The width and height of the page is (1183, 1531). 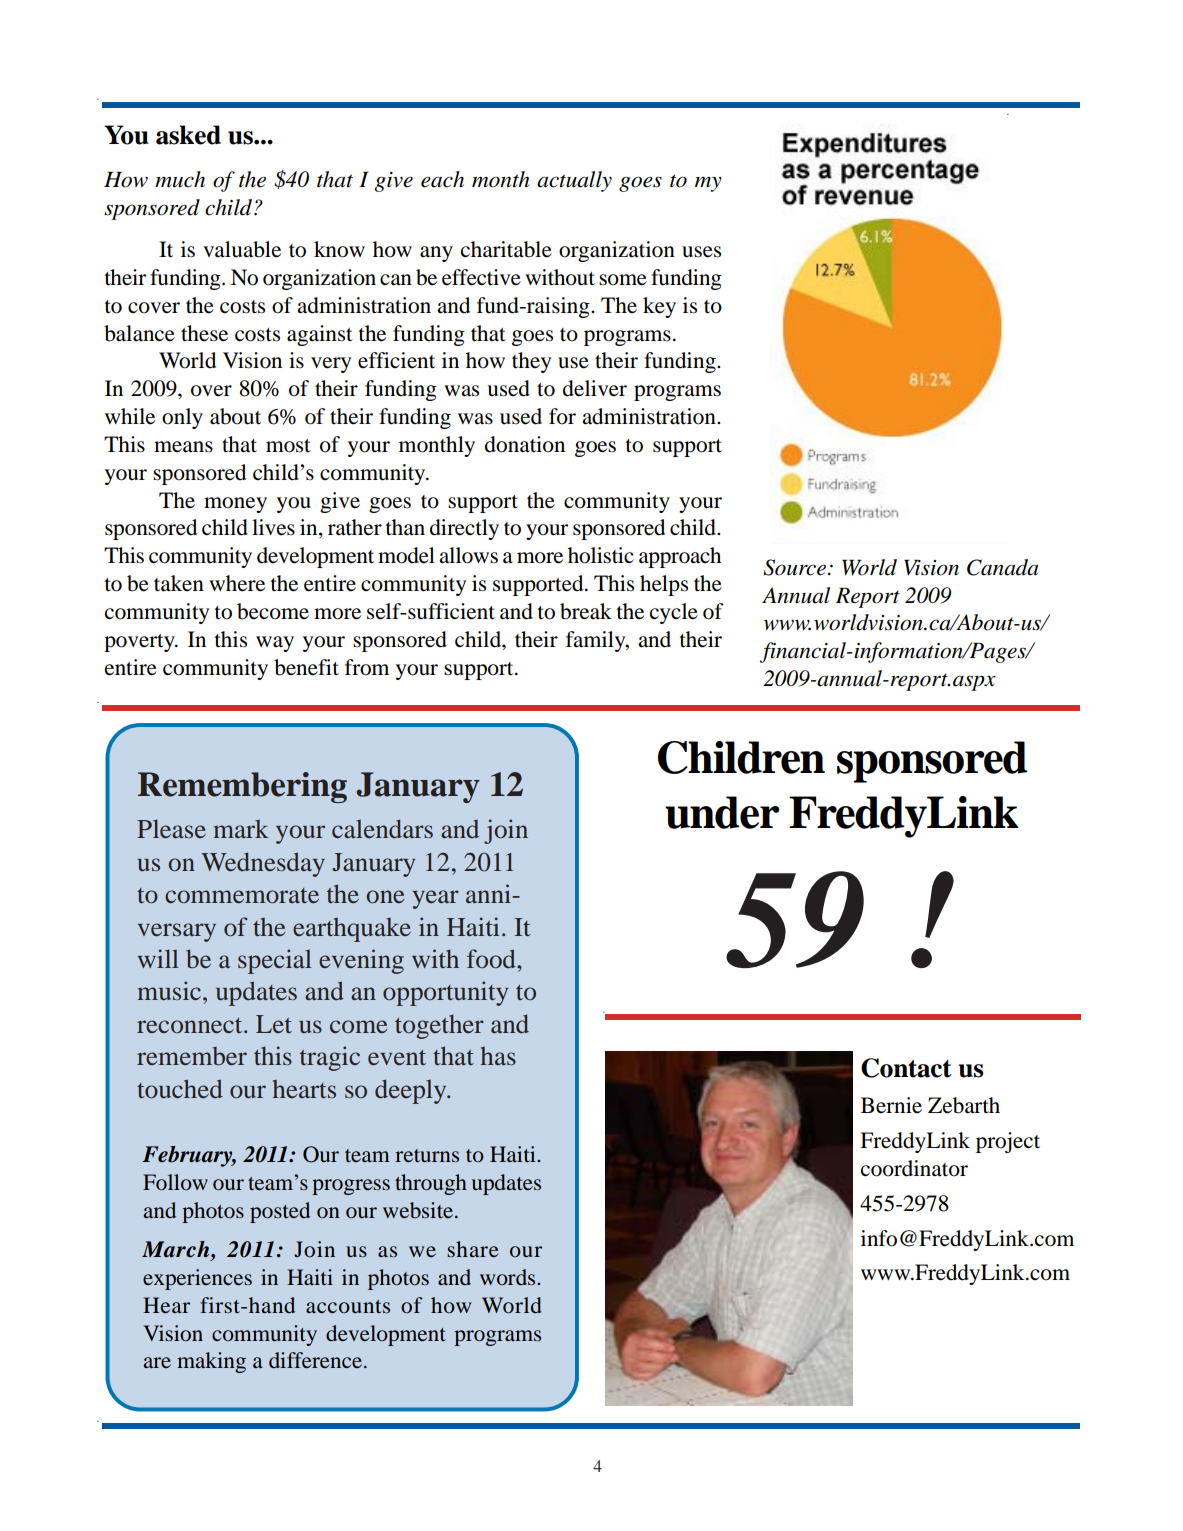 I want to click on much, so click(x=180, y=179).
